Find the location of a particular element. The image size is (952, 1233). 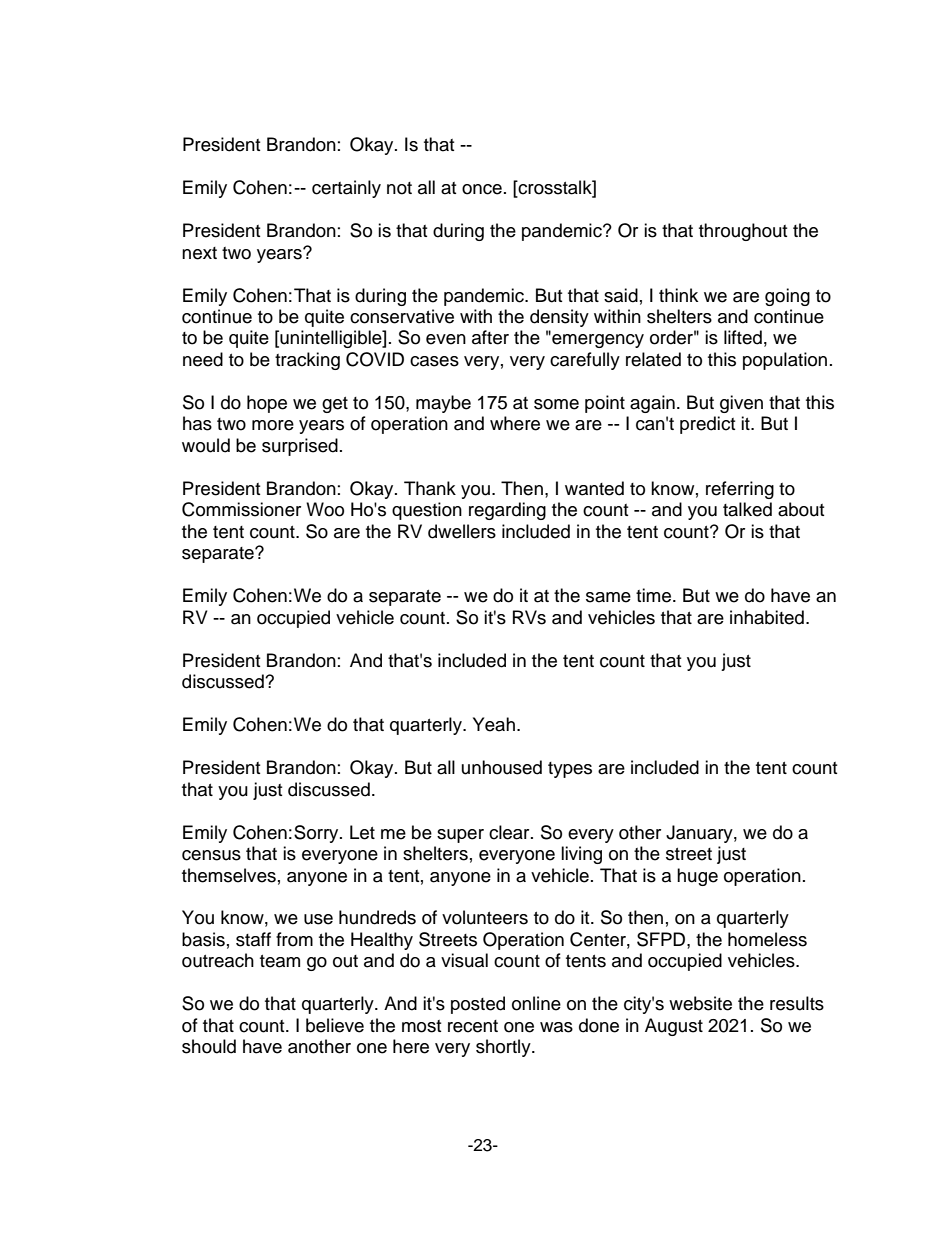

regarding is located at coordinates (507, 511).
